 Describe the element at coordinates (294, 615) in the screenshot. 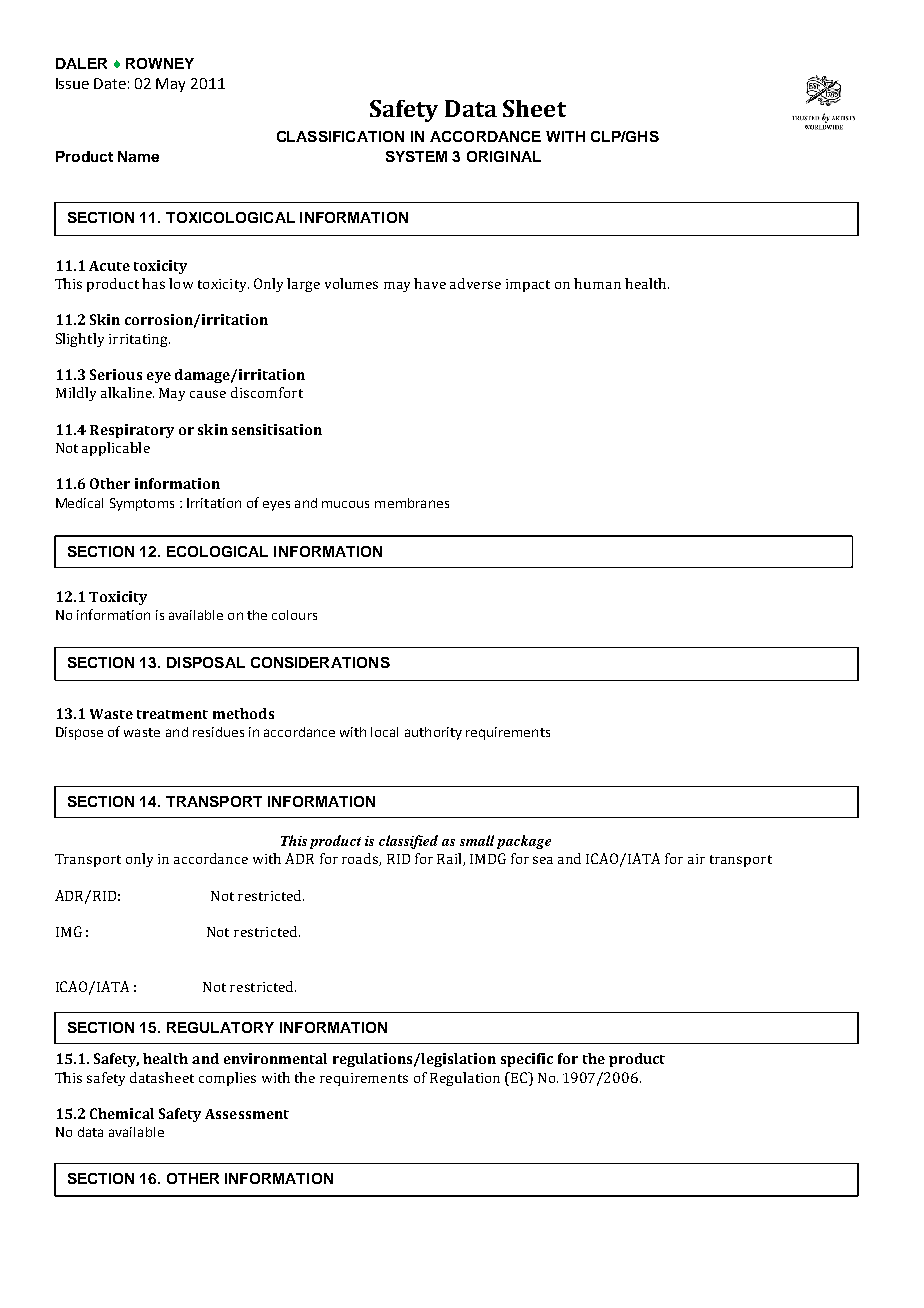

I see `colours` at that location.
